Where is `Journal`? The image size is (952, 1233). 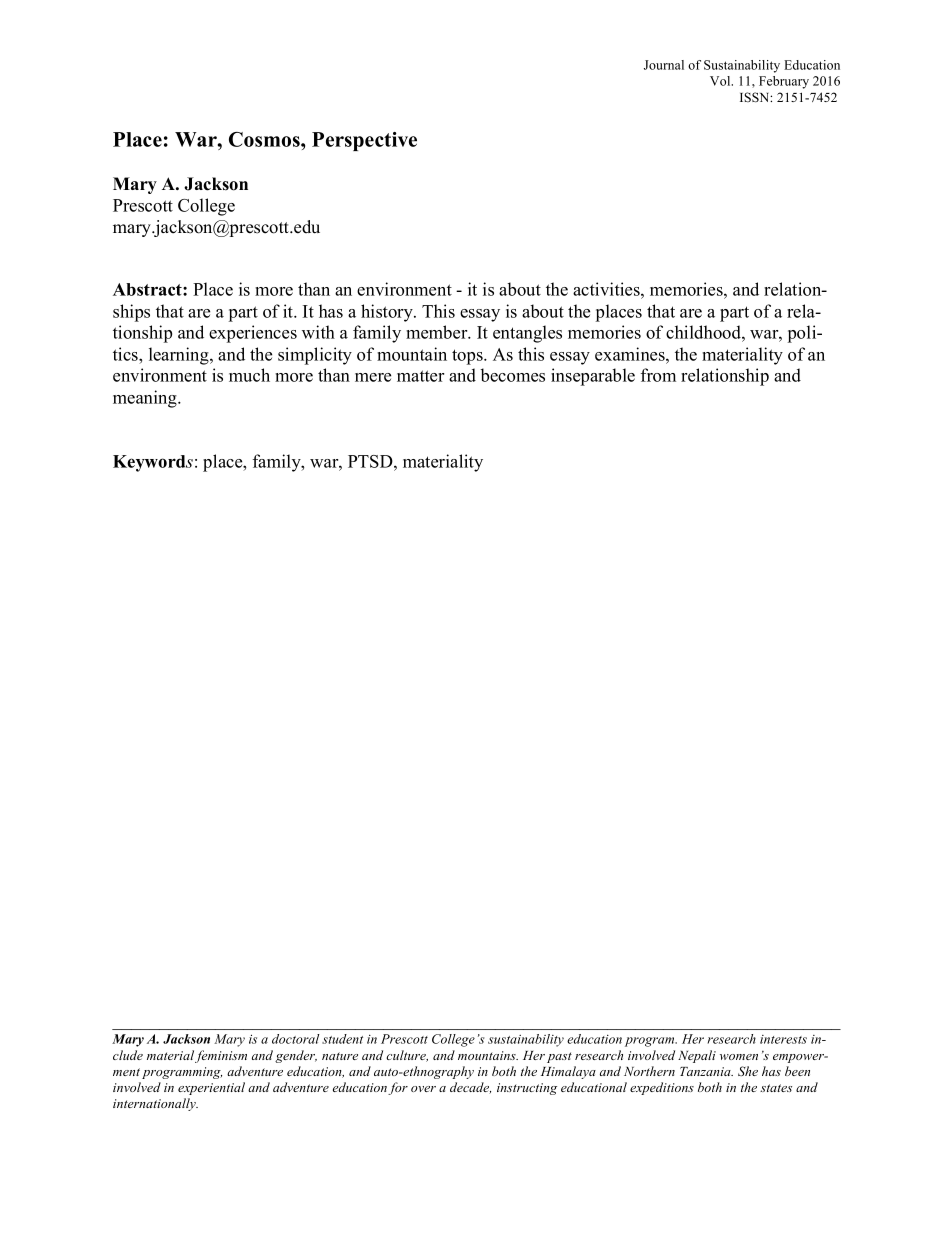 Journal is located at coordinates (664, 65).
